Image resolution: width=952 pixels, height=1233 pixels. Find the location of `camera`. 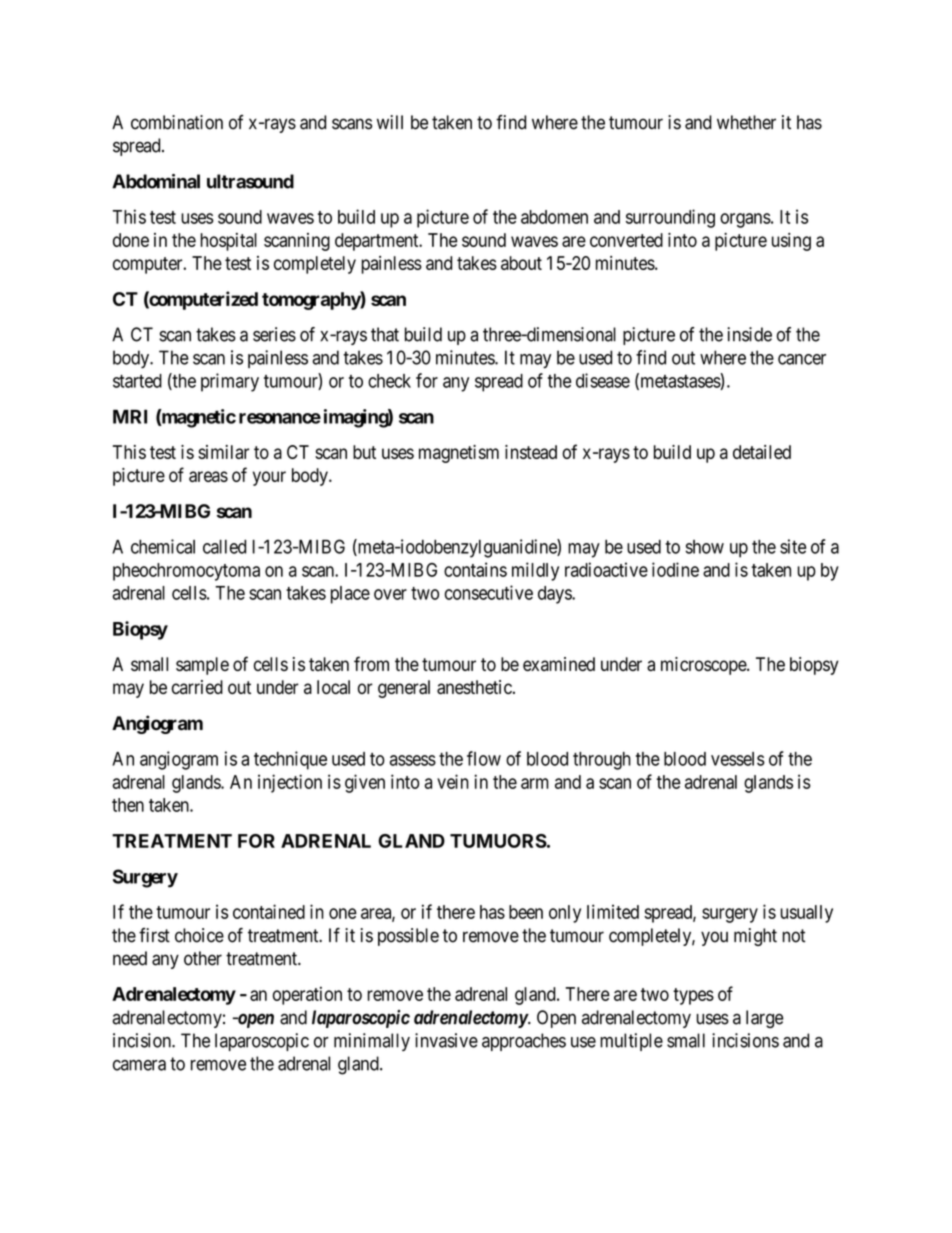

camera is located at coordinates (139, 1065).
